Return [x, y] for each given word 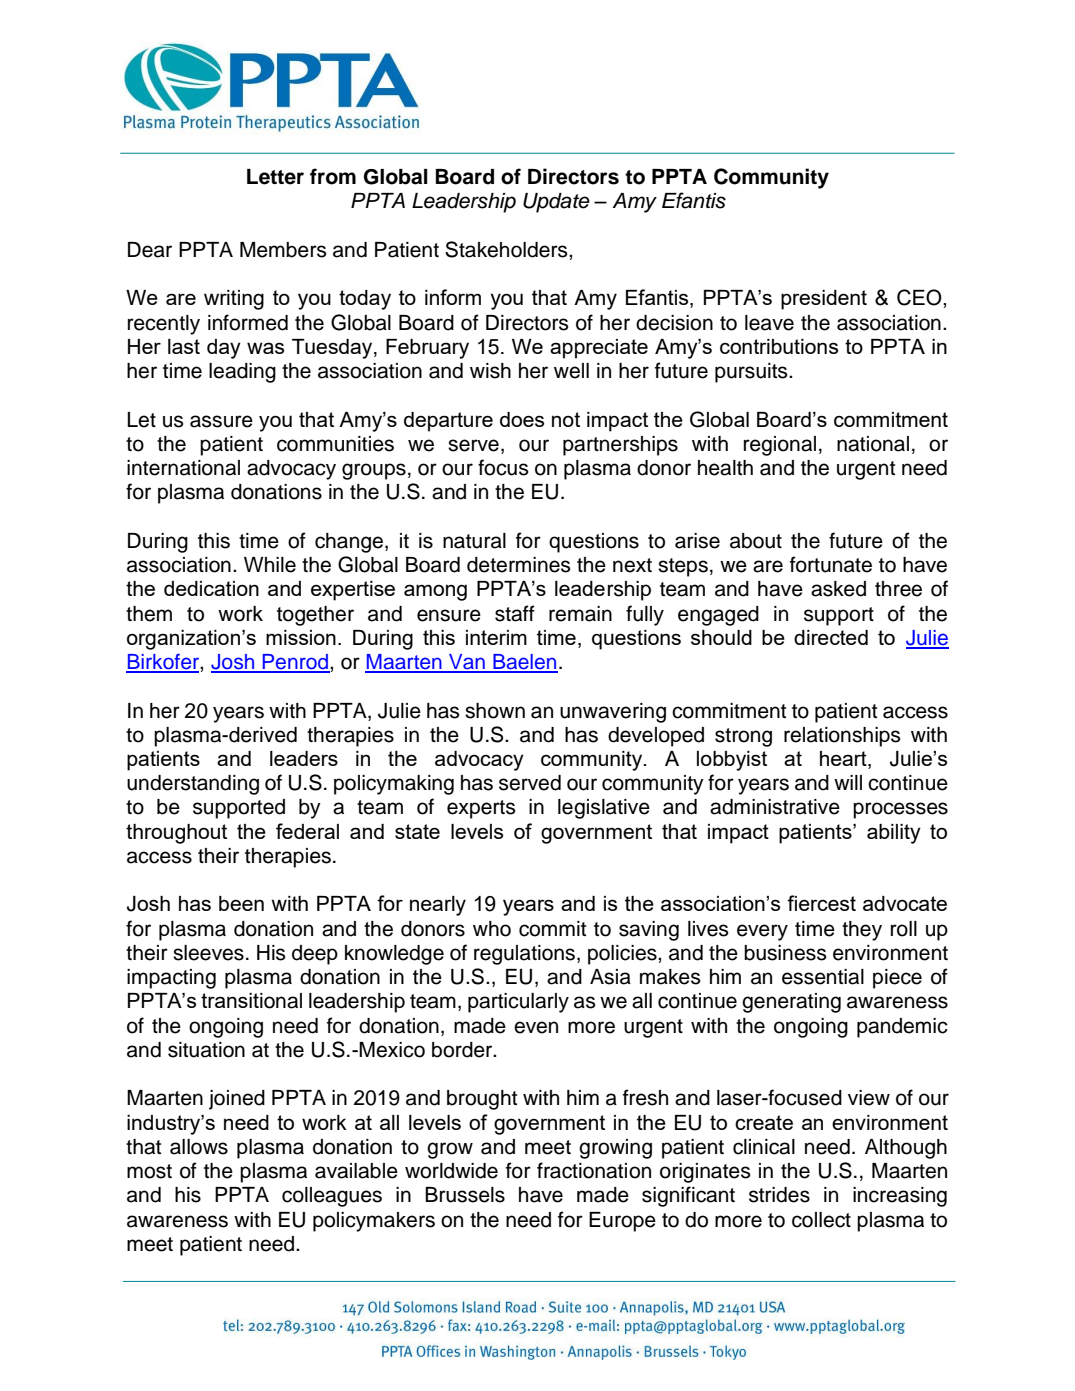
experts [481, 809]
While [270, 565]
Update [556, 203]
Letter [275, 177]
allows [199, 1147]
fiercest [821, 903]
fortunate [831, 564]
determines [518, 565]
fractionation [594, 1170]
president [824, 300]
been [241, 903]
